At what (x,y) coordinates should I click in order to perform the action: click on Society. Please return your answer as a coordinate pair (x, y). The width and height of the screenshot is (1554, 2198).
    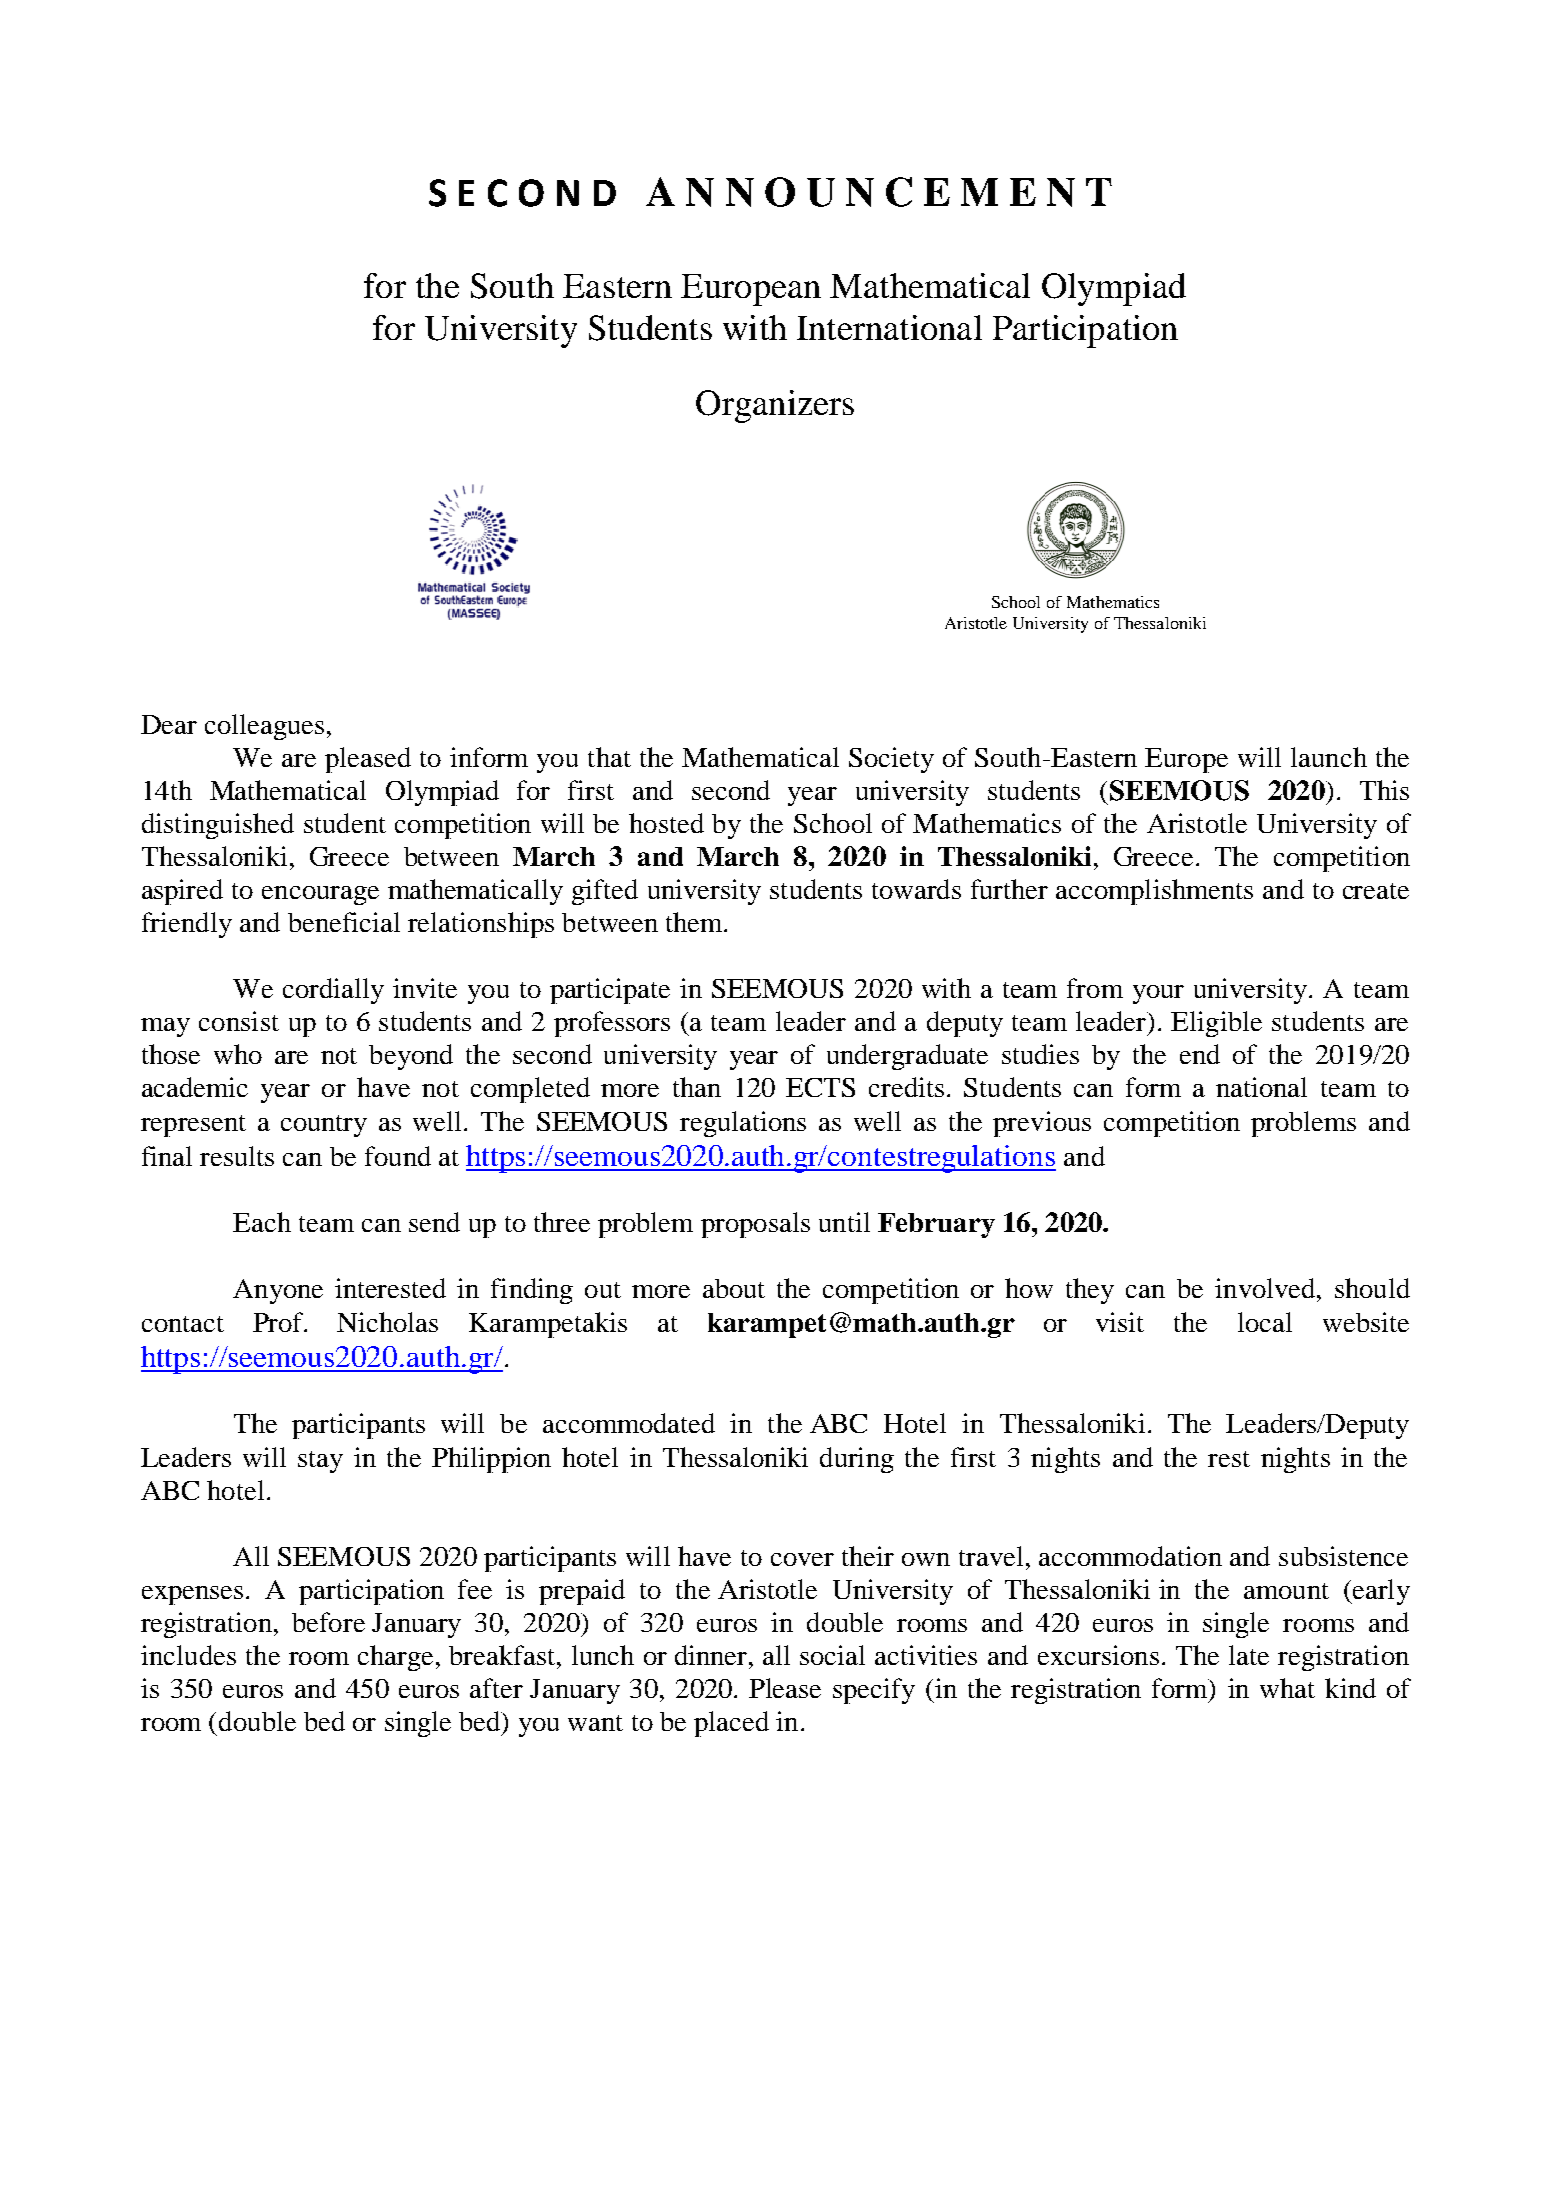
    Looking at the image, I should click on (891, 760).
